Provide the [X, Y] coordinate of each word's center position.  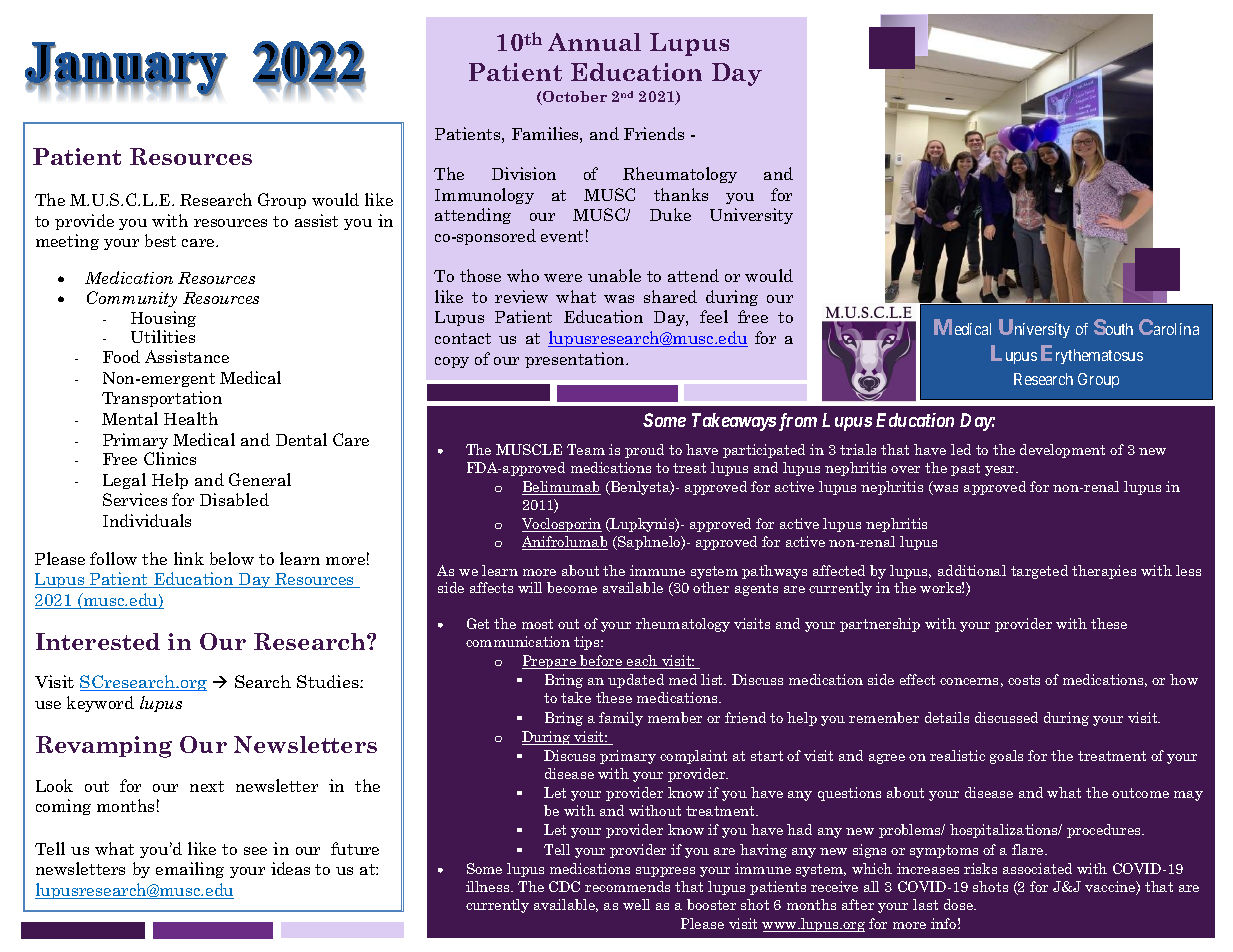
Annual [594, 42]
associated [1037, 868]
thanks [681, 194]
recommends [627, 886]
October [574, 98]
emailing [190, 870]
